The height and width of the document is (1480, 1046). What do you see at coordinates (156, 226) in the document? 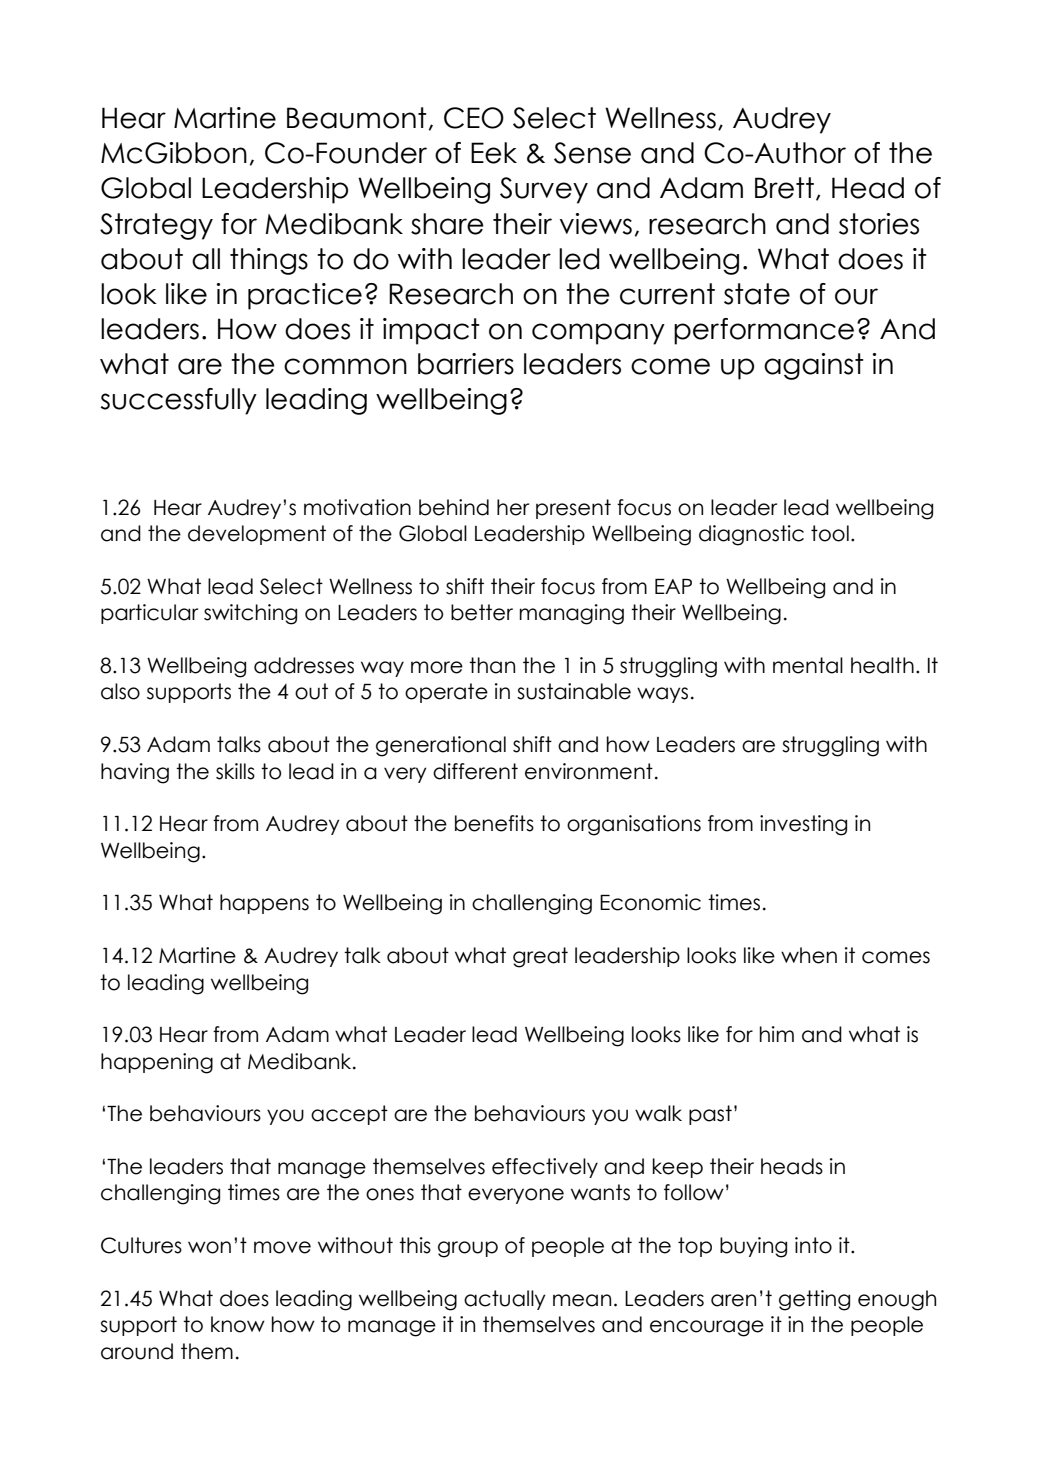
I see `Strategy` at bounding box center [156, 226].
